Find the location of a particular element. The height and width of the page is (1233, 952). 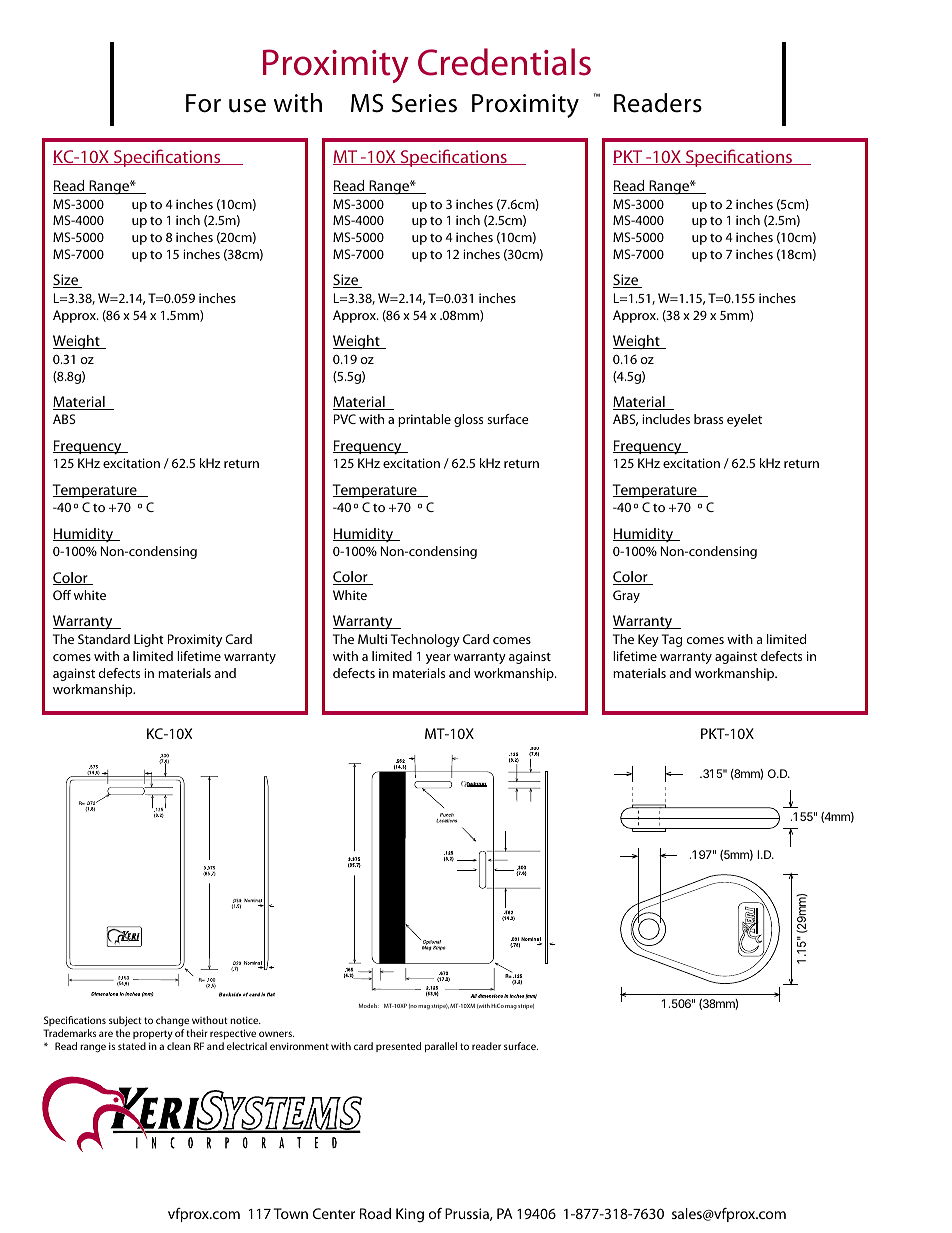

printable is located at coordinates (424, 420).
